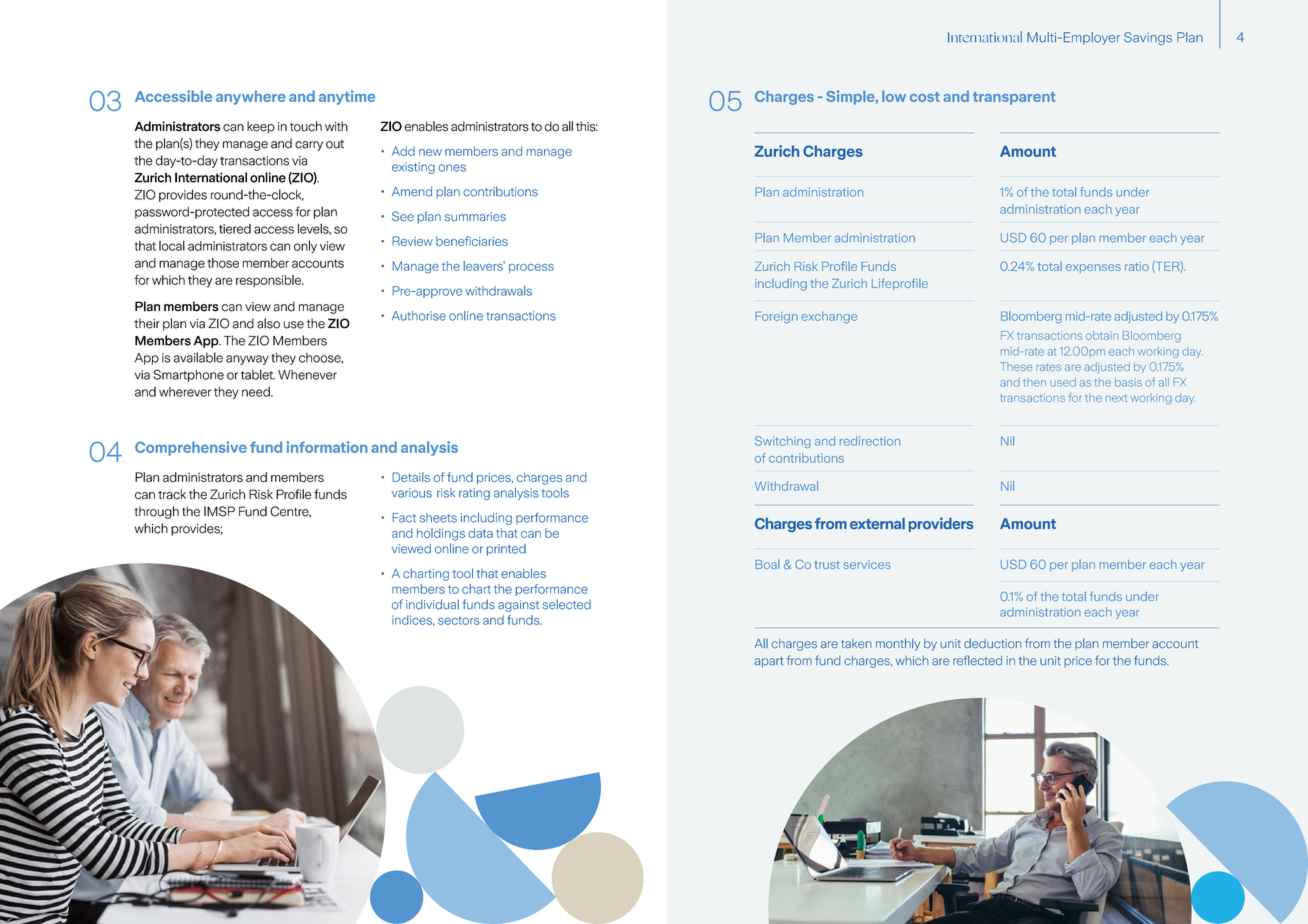 This image has width=1308, height=924. I want to click on anyway, so click(247, 360).
